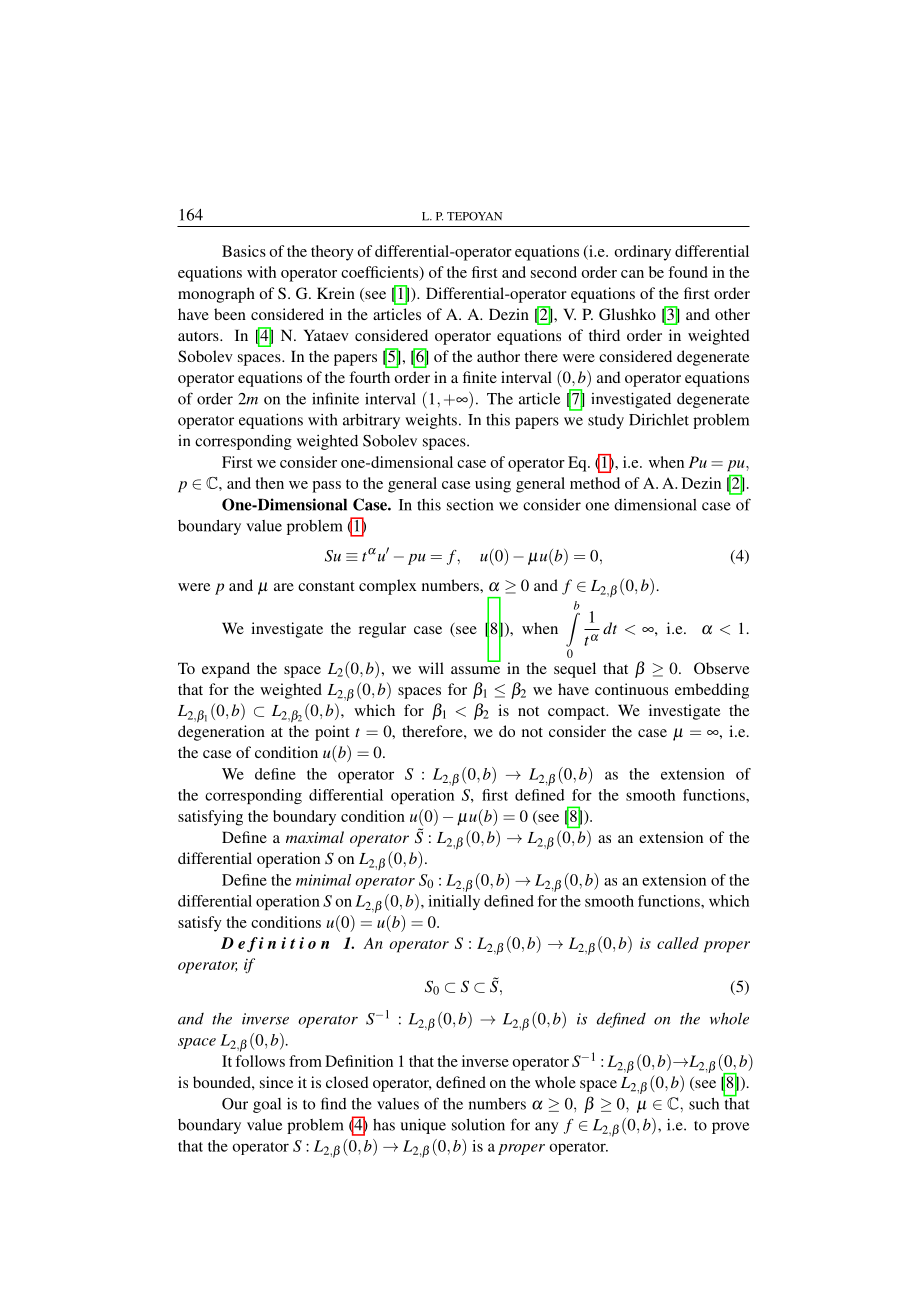 The image size is (924, 1308). Describe the element at coordinates (226, 670) in the screenshot. I see `expand` at that location.
